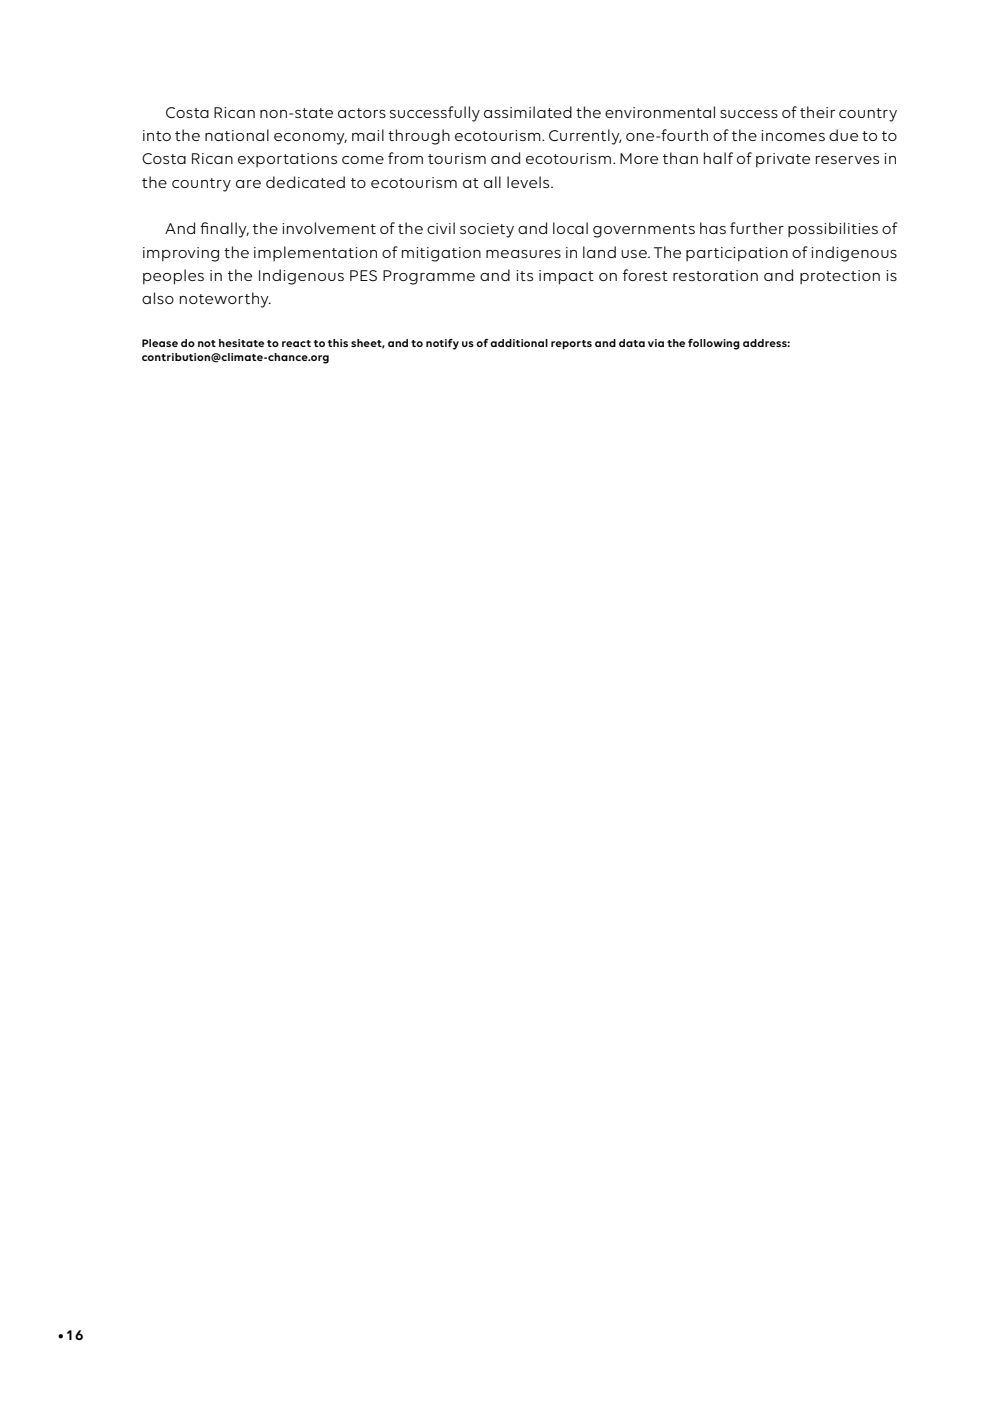  I want to click on private, so click(783, 160).
